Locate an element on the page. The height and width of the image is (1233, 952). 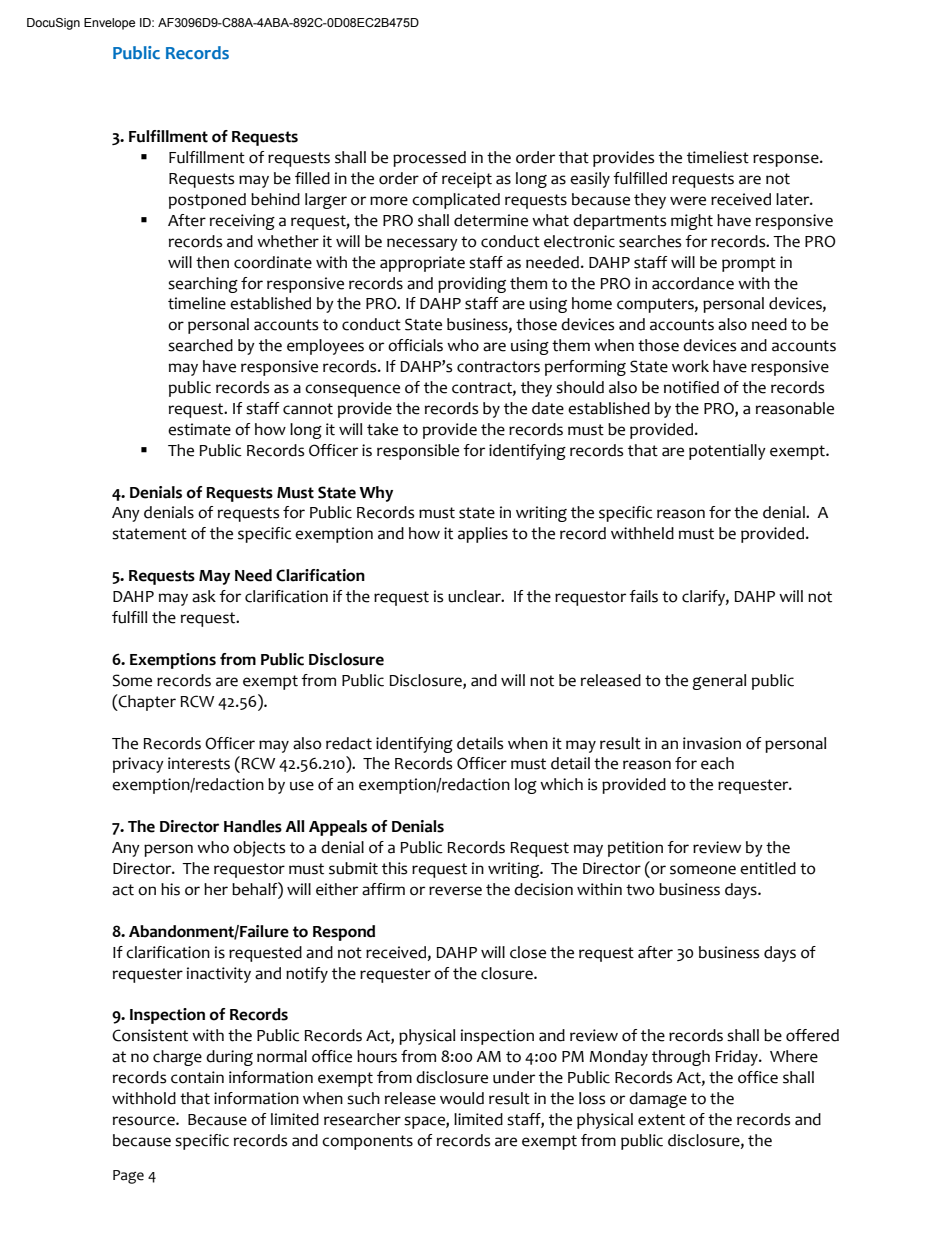
log is located at coordinates (526, 786).
